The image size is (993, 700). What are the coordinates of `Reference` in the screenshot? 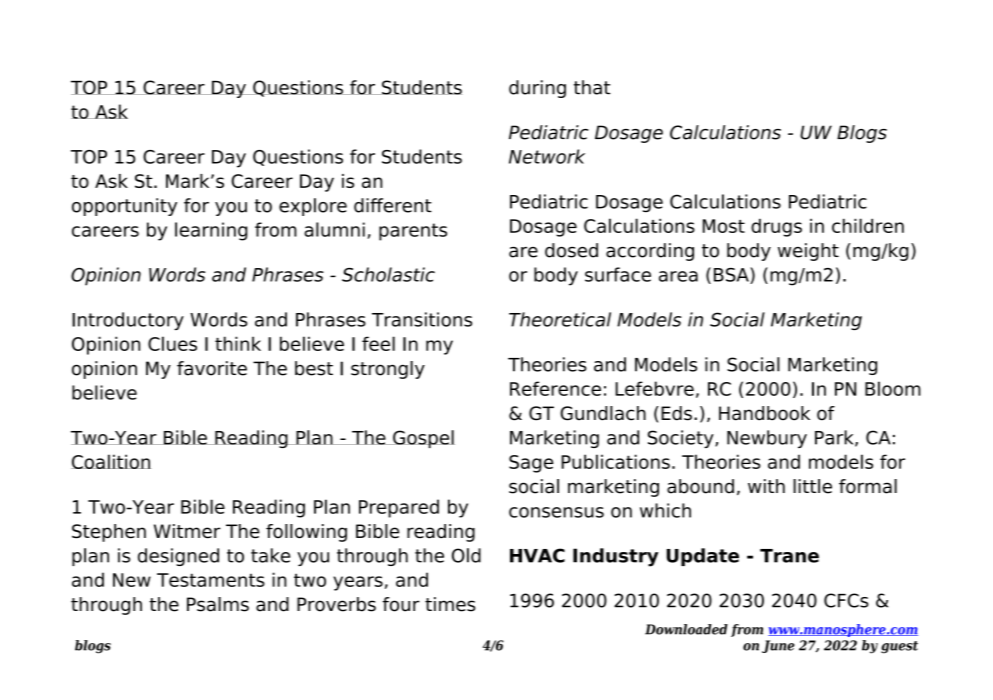 It's located at (555, 388).
